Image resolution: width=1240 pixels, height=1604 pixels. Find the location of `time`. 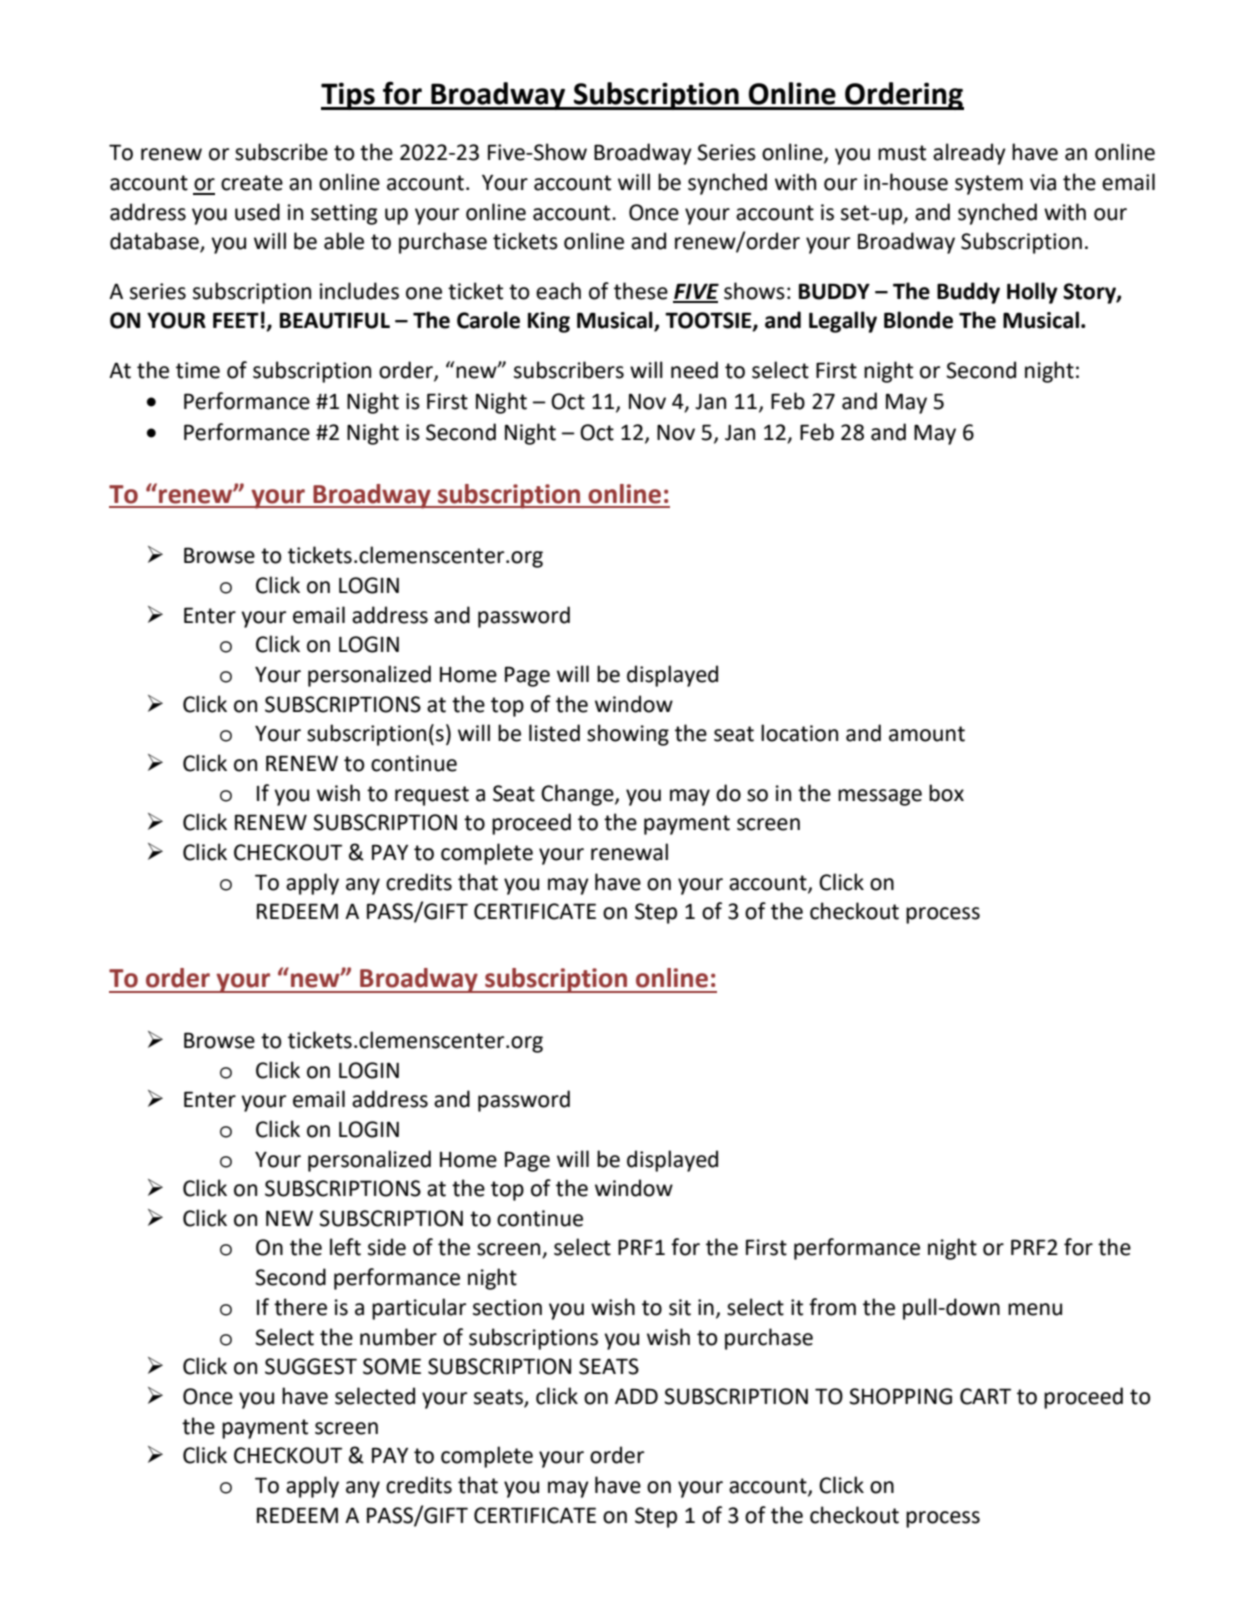

time is located at coordinates (198, 370).
